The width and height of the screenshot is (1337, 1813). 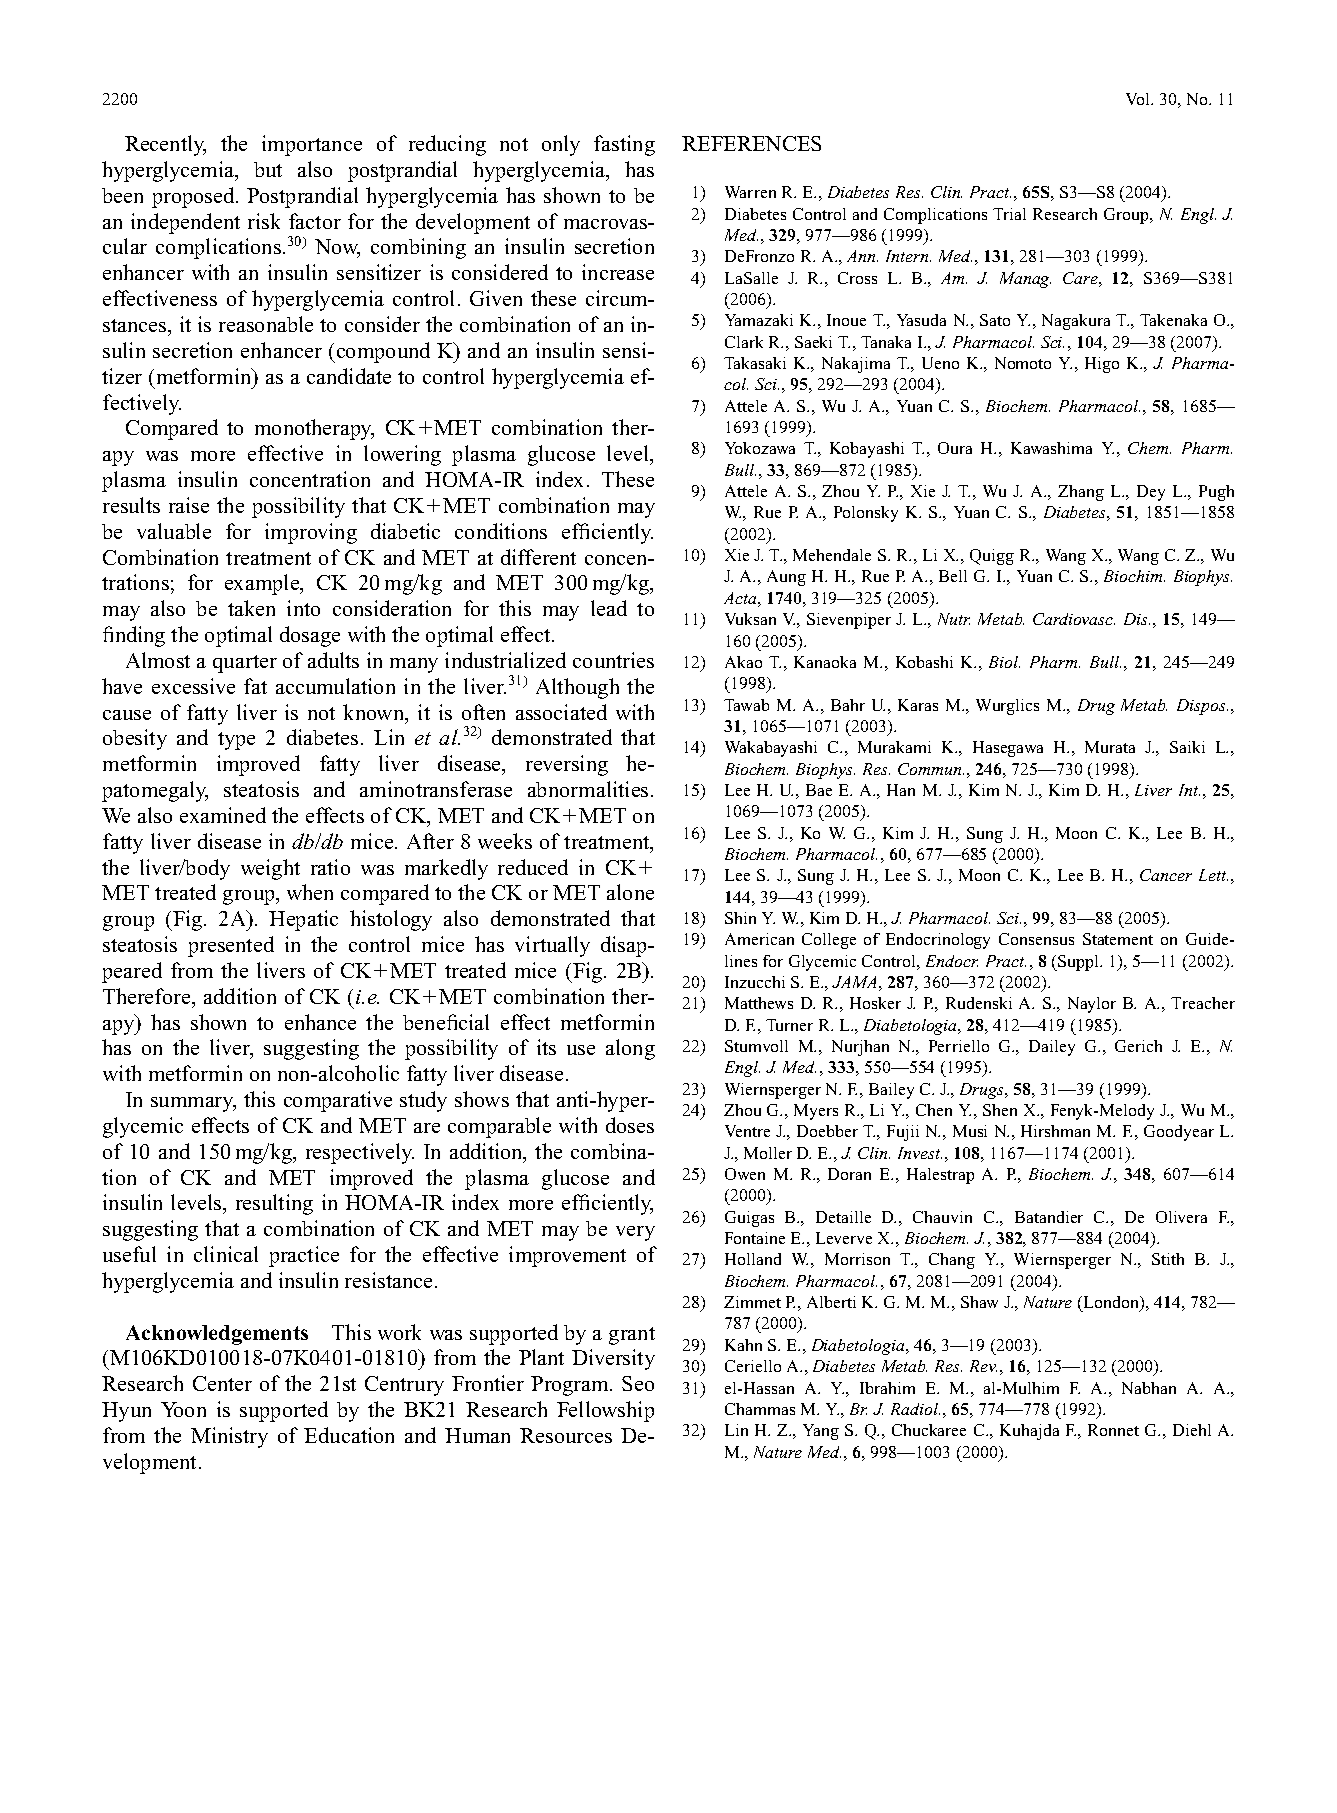 What do you see at coordinates (1081, 493) in the screenshot?
I see `Zhang` at bounding box center [1081, 493].
